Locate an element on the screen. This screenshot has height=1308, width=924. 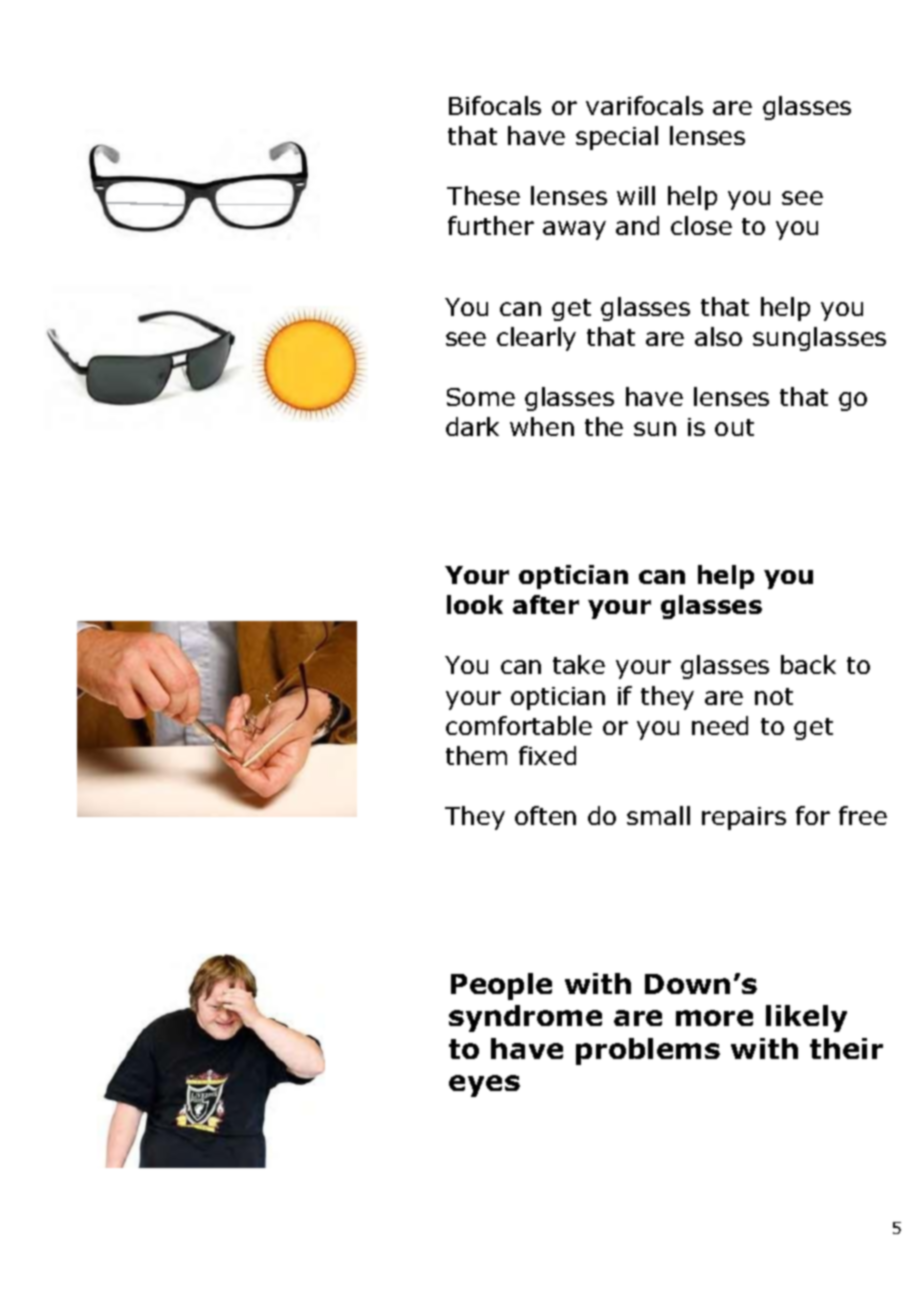
clearly is located at coordinates (536, 339).
